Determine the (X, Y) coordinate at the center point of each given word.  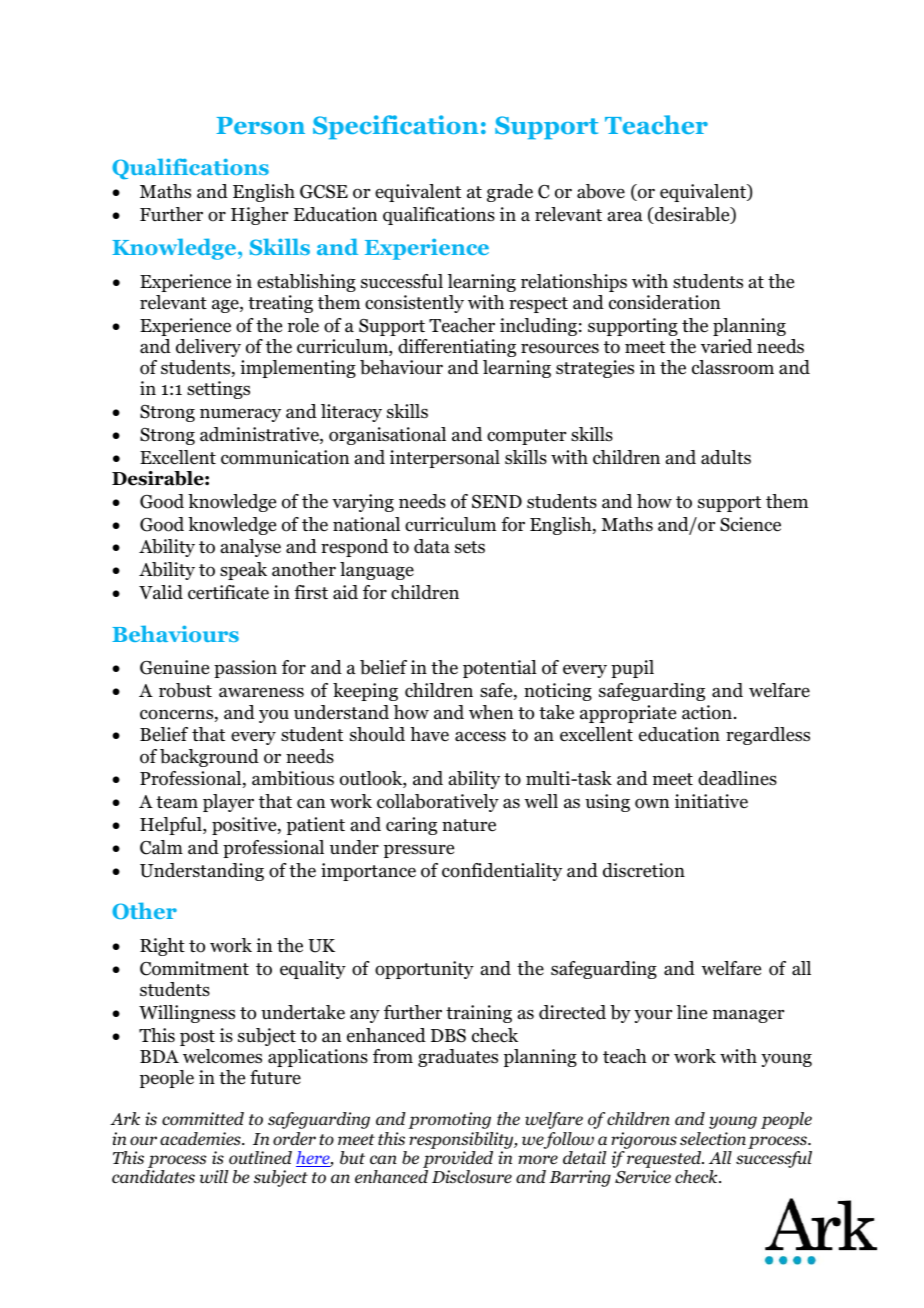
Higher (259, 216)
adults (726, 457)
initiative (711, 801)
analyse (251, 548)
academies (201, 1139)
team (177, 802)
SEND (497, 501)
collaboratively (438, 803)
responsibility (462, 1140)
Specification (395, 127)
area (625, 216)
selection (713, 1139)
